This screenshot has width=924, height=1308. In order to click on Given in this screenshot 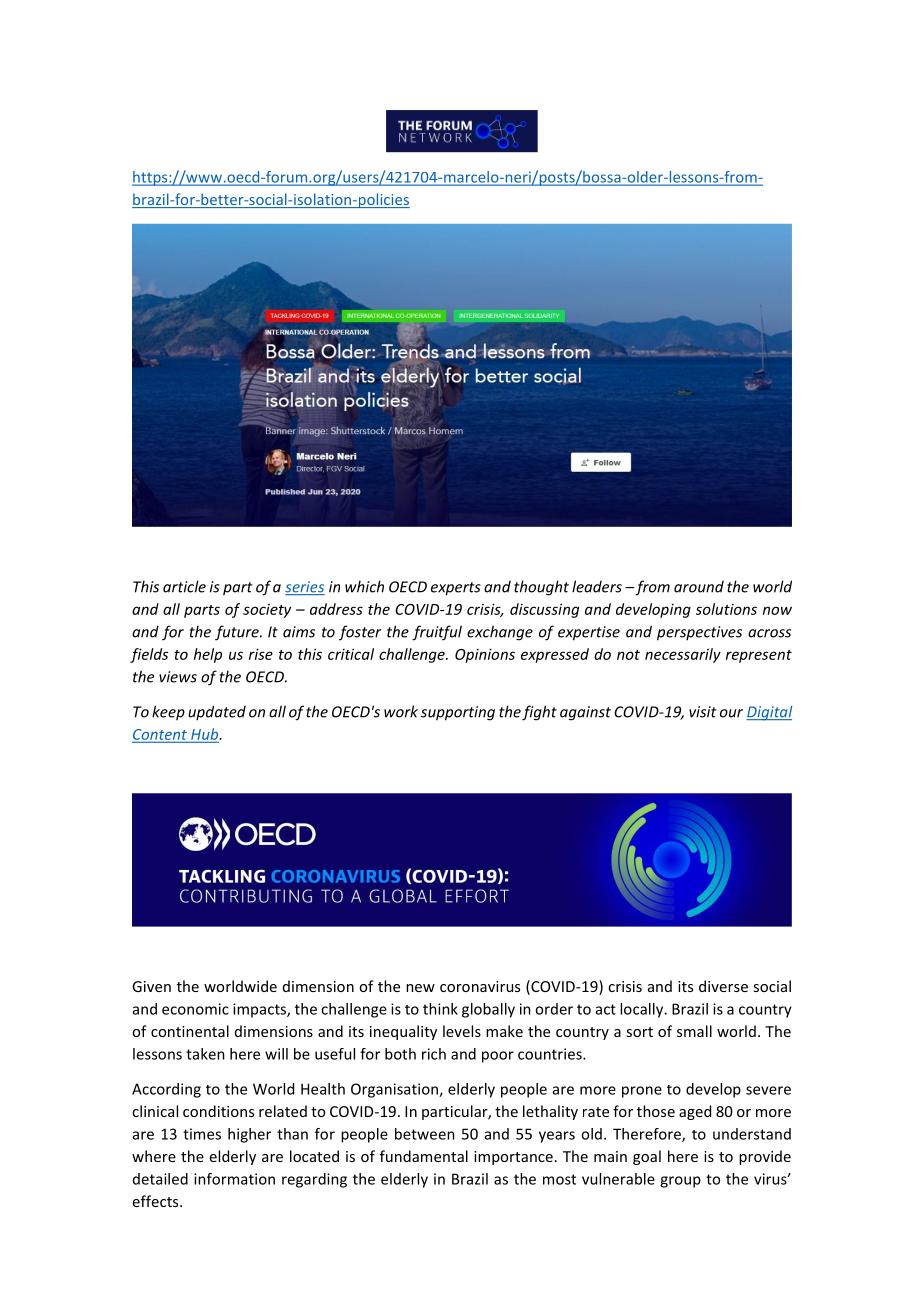, I will do `click(151, 986)`.
